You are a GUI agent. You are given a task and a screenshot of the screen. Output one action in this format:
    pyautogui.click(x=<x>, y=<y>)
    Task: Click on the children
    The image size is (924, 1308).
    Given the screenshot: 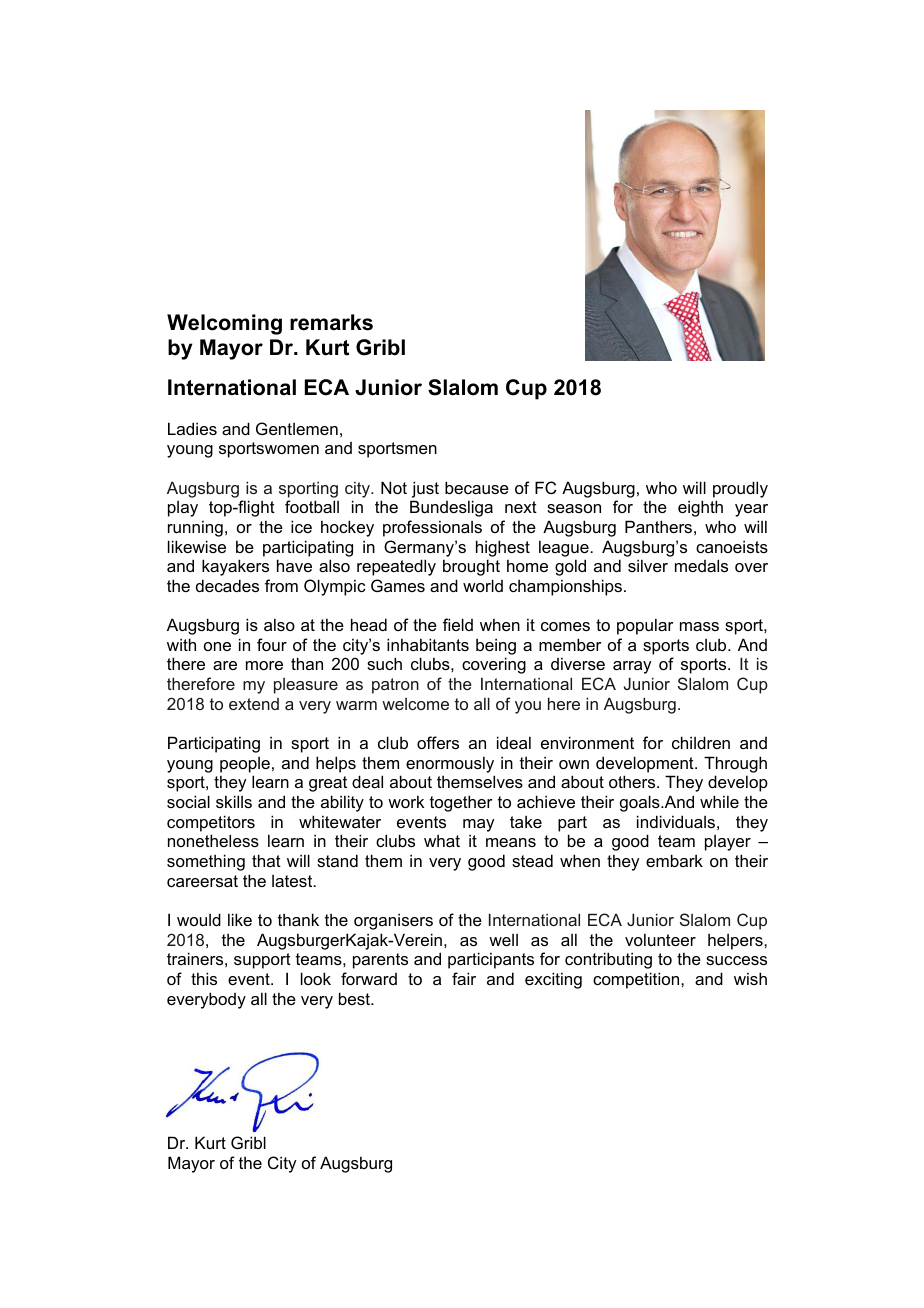 What is the action you would take?
    pyautogui.click(x=701, y=742)
